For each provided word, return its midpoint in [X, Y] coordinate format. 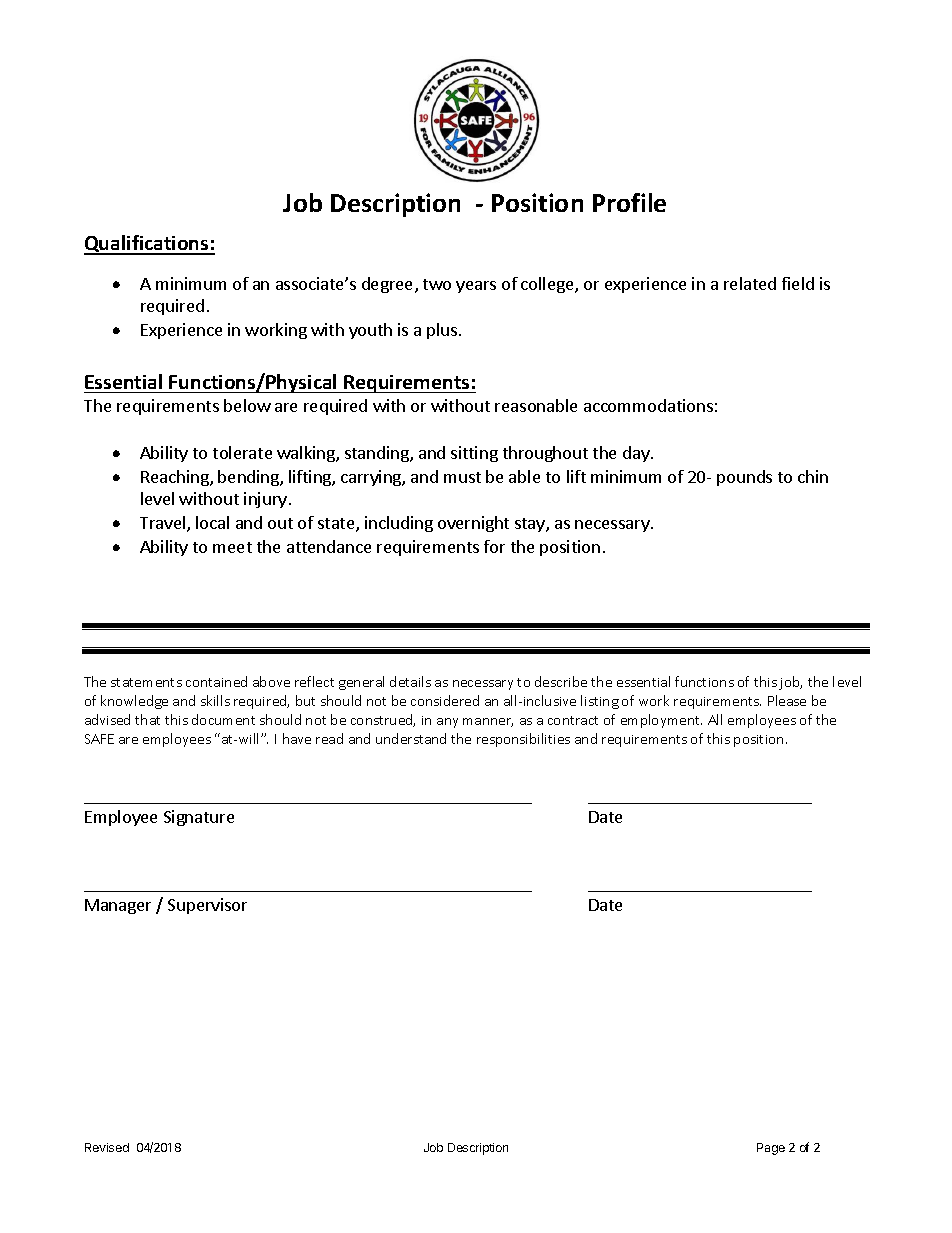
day [637, 454]
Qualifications [147, 245]
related [750, 283]
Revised [107, 1147]
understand [411, 738]
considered [445, 700]
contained [216, 681]
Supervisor [207, 906]
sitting [474, 454]
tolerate [242, 452]
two [437, 284]
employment [661, 721]
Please [787, 700]
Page [771, 1149]
